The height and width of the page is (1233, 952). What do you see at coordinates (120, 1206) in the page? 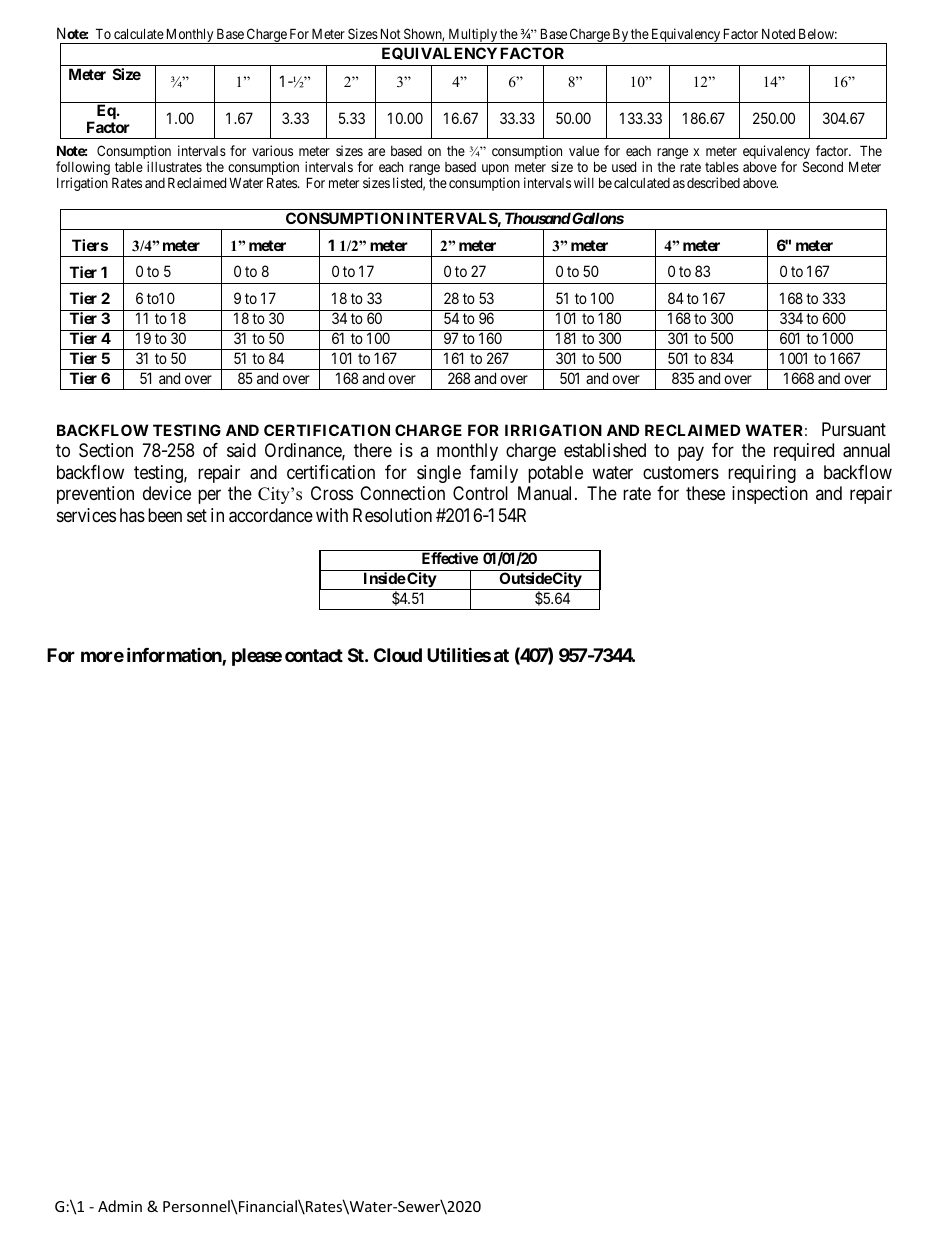
I see `Admin` at bounding box center [120, 1206].
